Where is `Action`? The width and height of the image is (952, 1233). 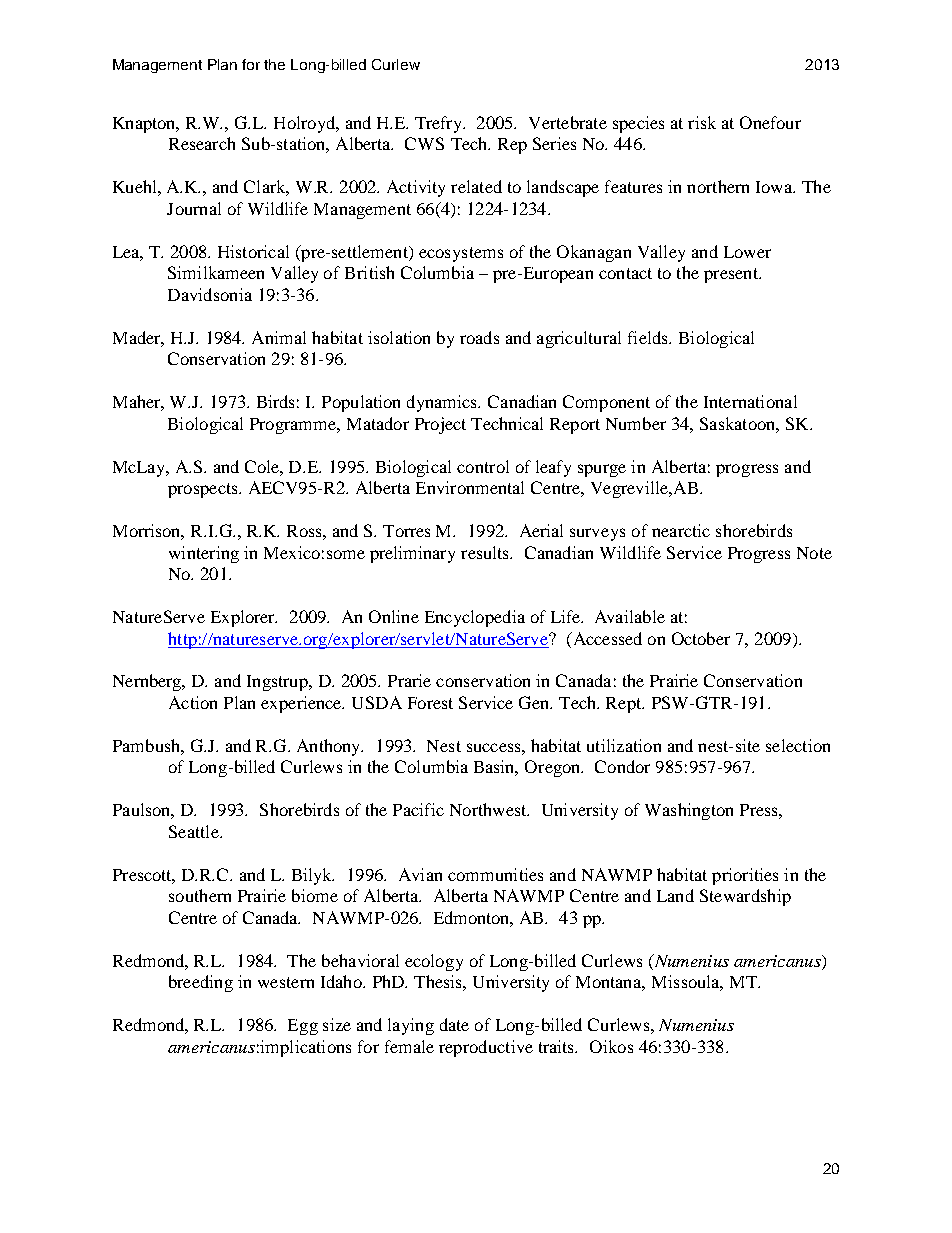 Action is located at coordinates (193, 702).
